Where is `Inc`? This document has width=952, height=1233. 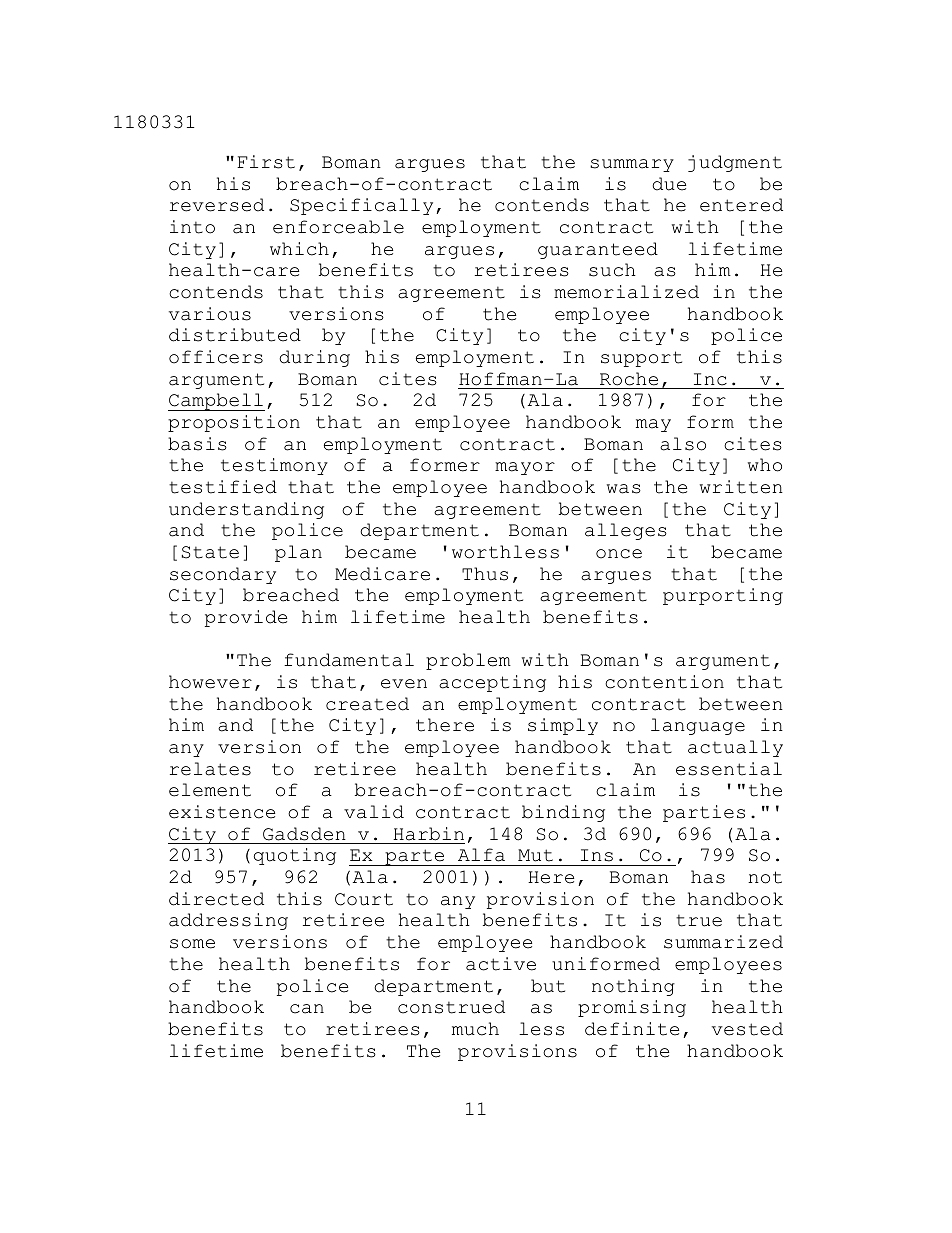
Inc is located at coordinates (710, 379).
